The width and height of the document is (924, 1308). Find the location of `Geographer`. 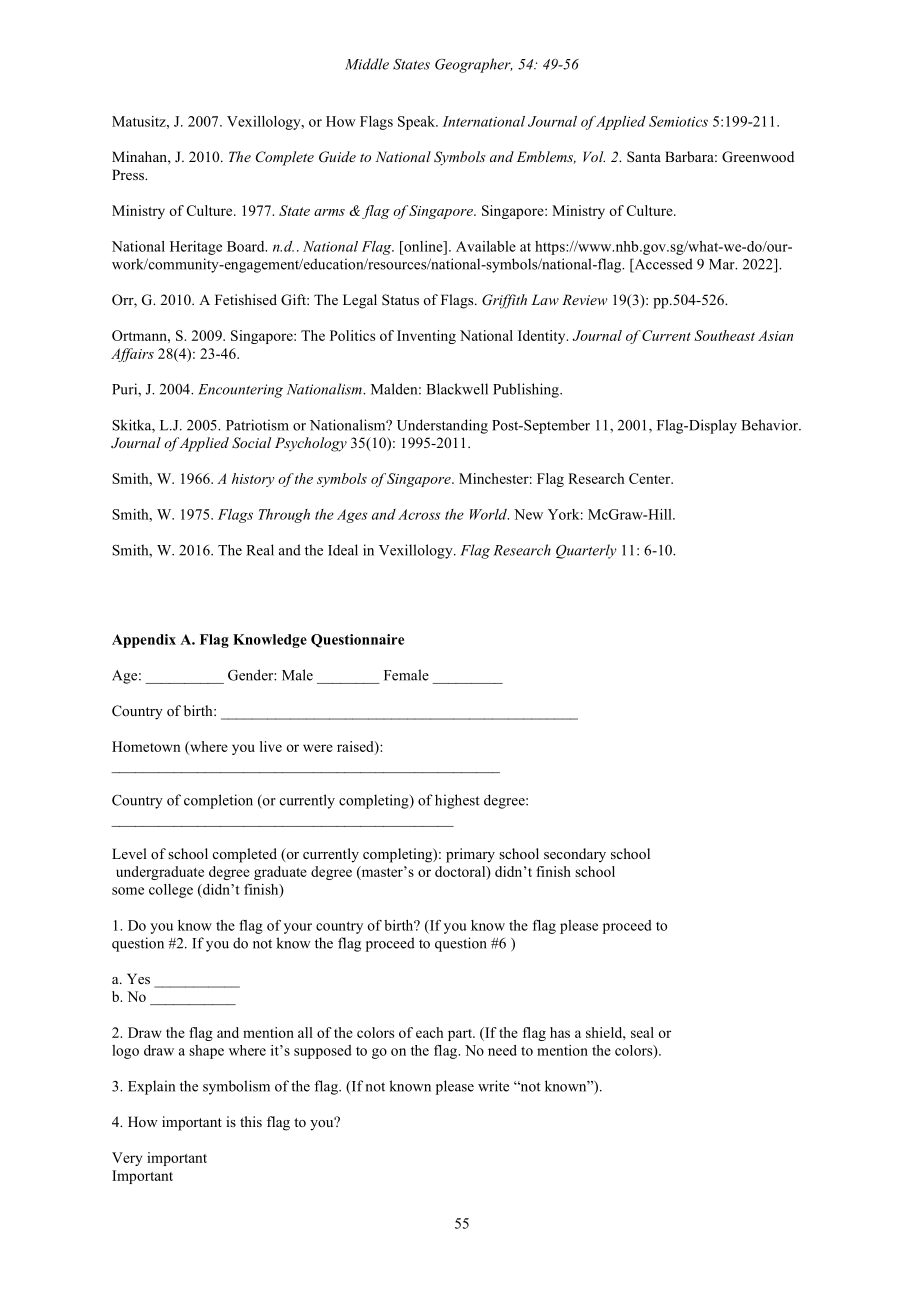

Geographer is located at coordinates (473, 65).
